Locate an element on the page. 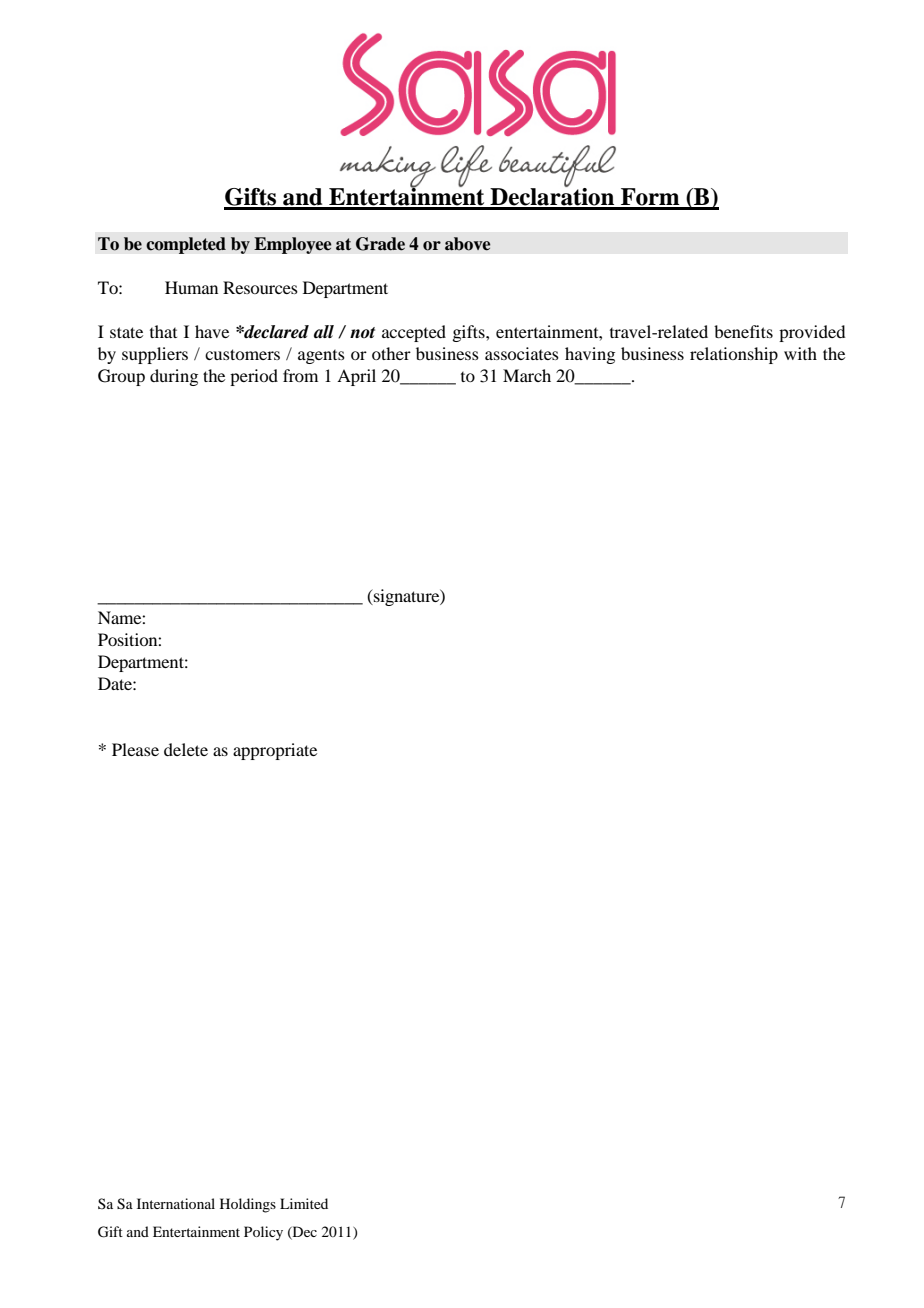  Policy is located at coordinates (263, 1233).
